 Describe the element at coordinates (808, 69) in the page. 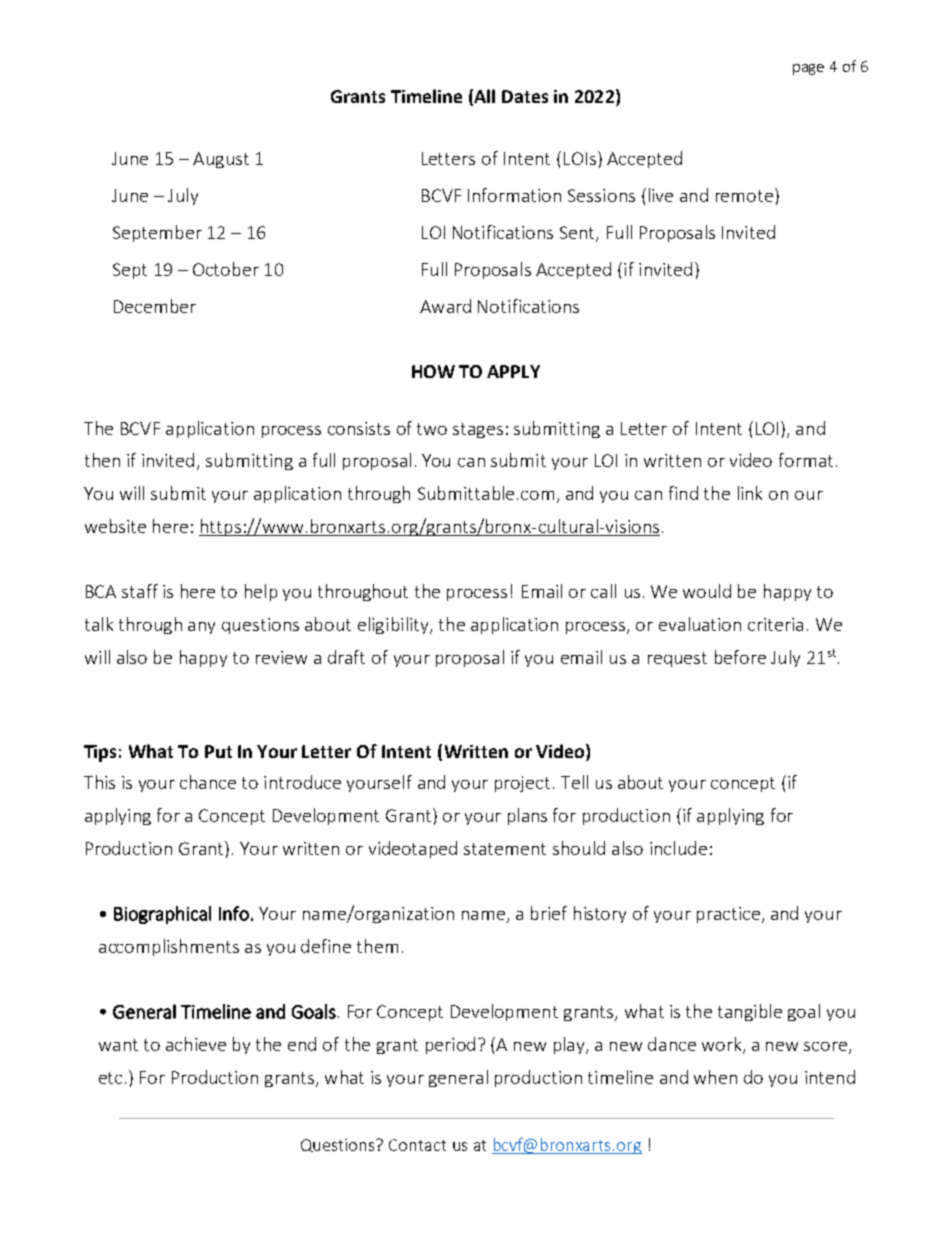

I see `page` at that location.
